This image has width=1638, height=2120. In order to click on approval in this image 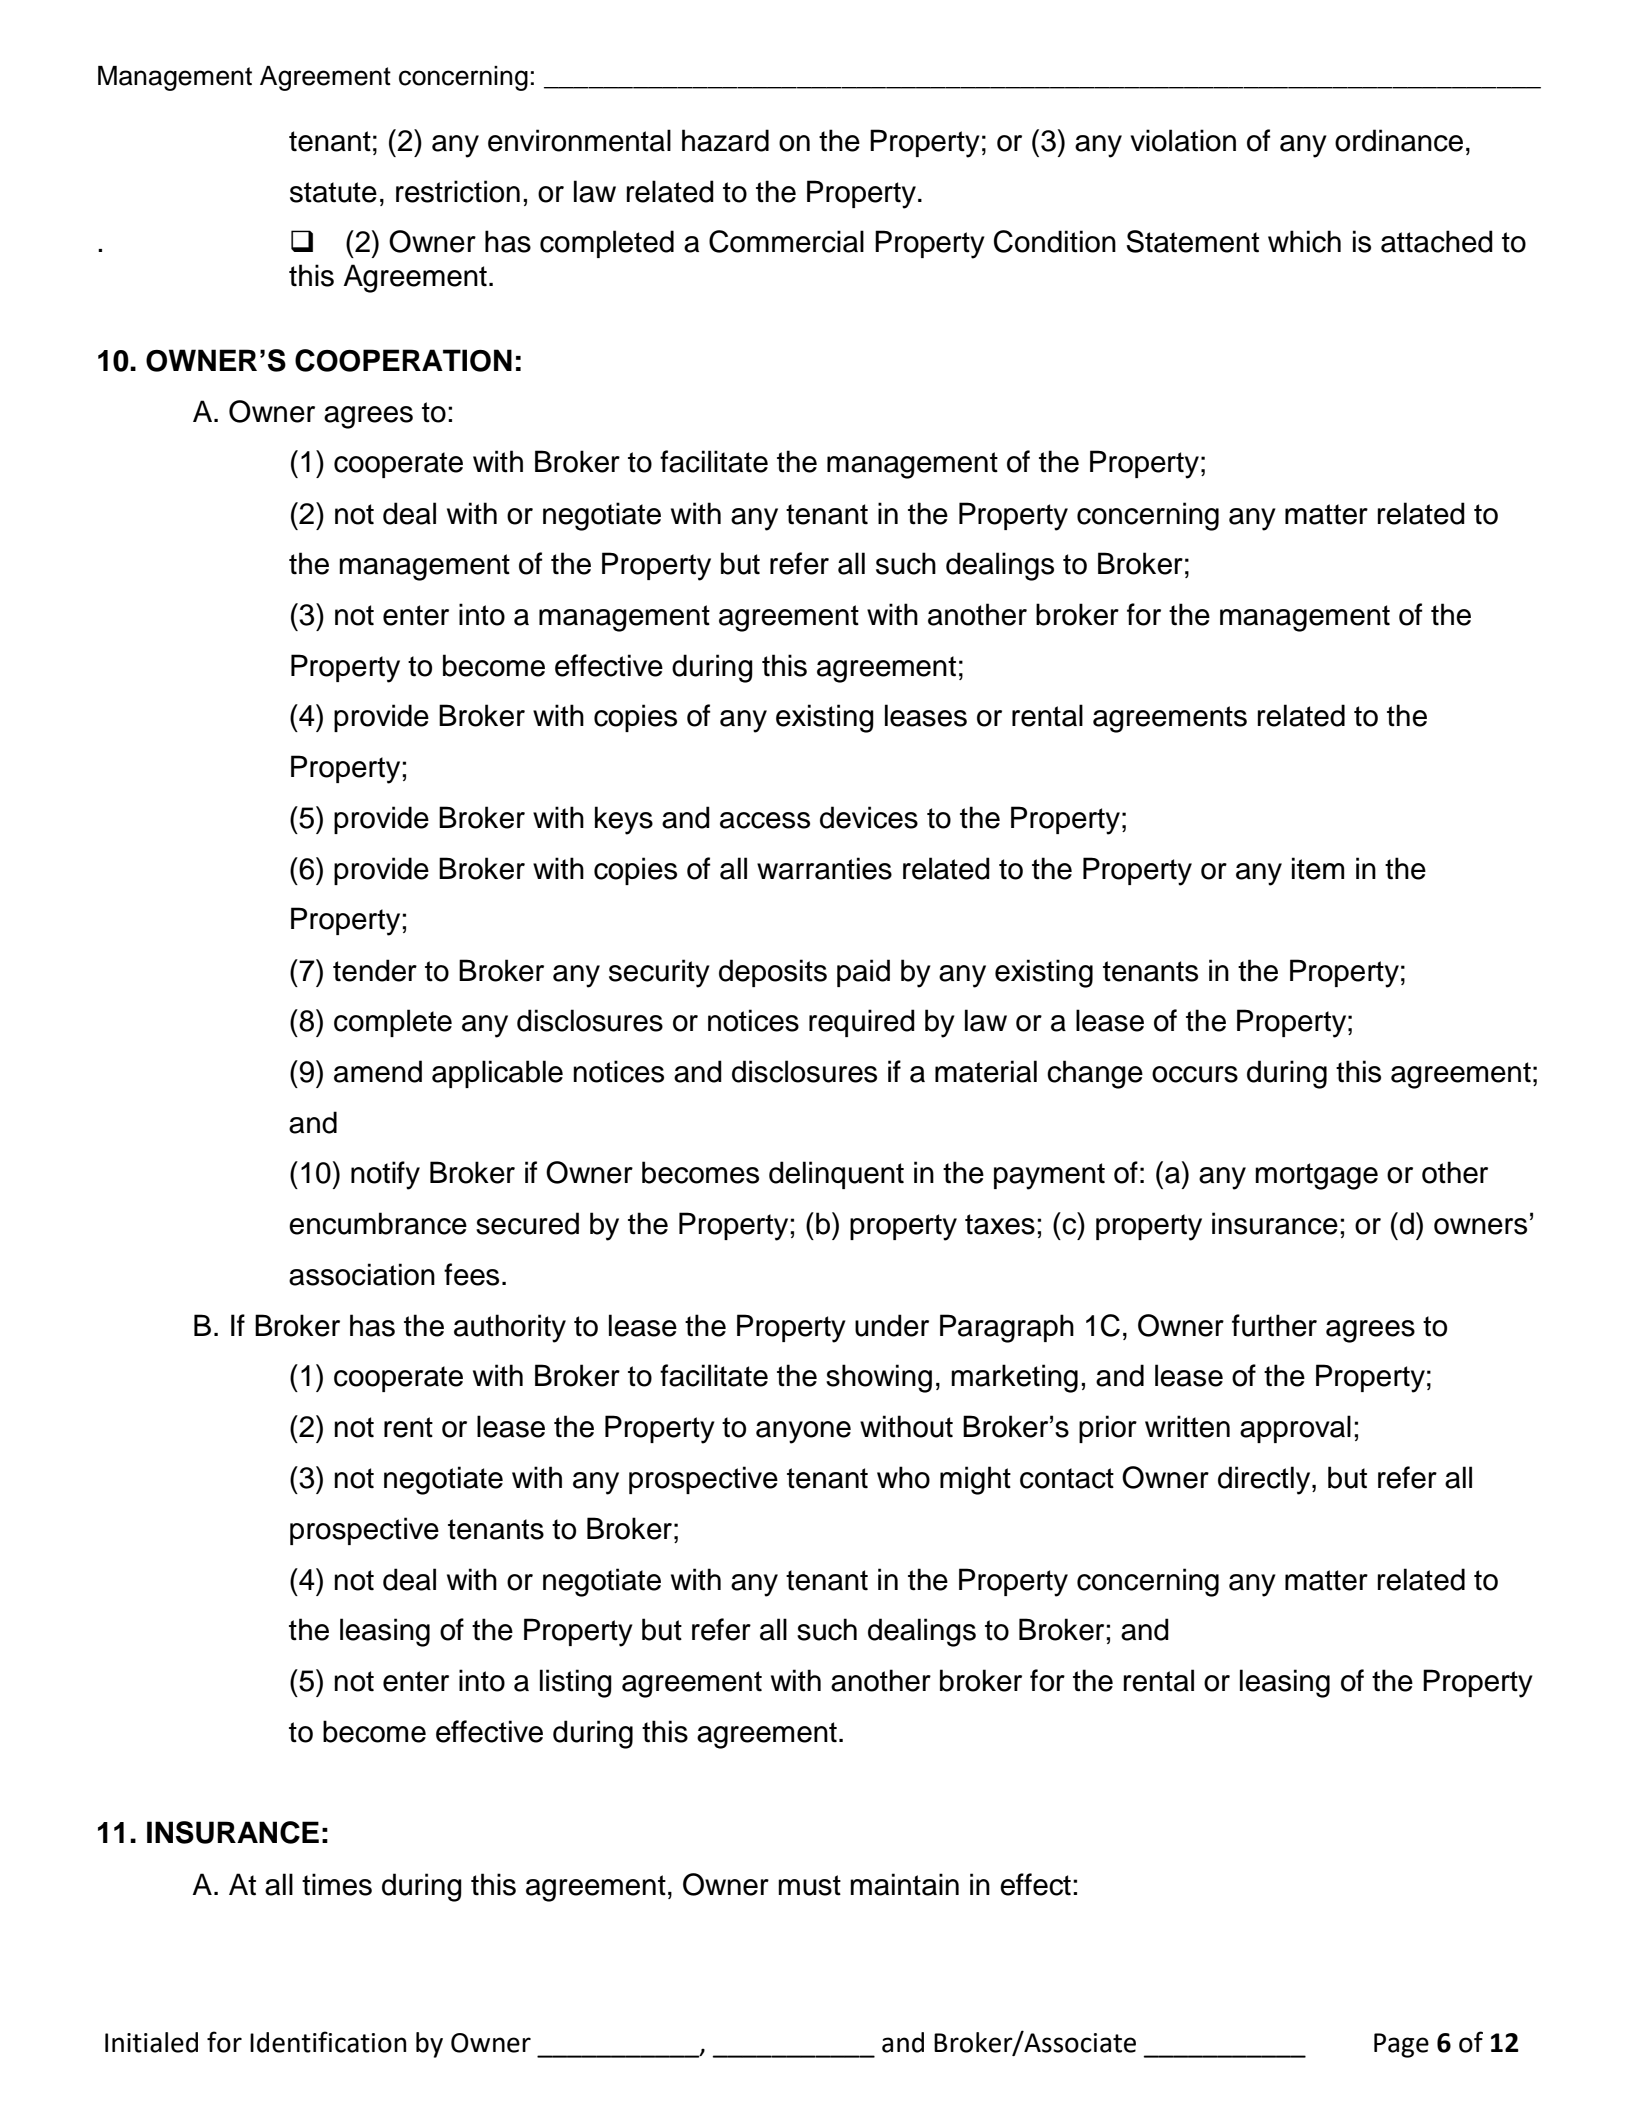, I will do `click(1295, 1429)`.
